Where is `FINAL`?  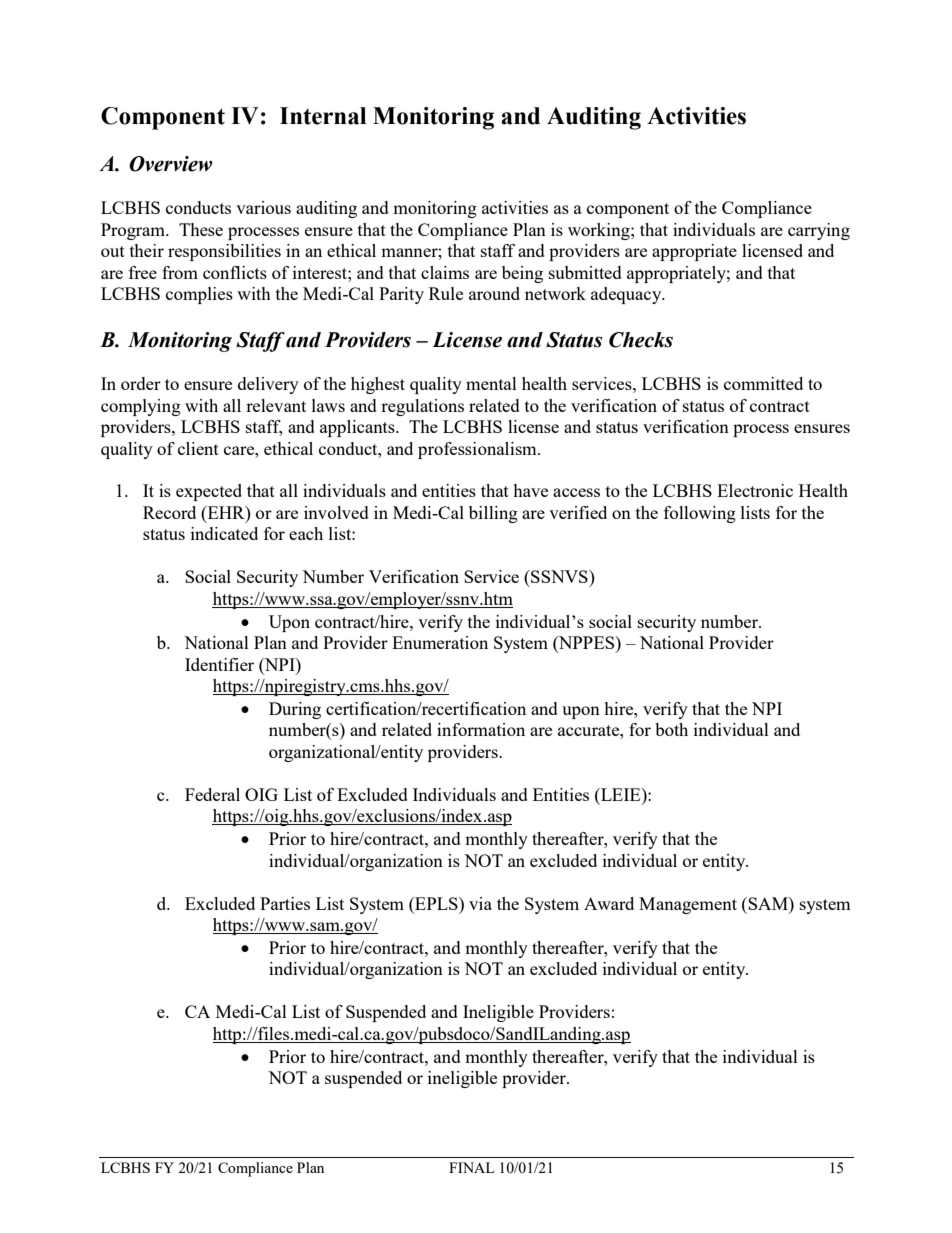
FINAL is located at coordinates (472, 1167).
